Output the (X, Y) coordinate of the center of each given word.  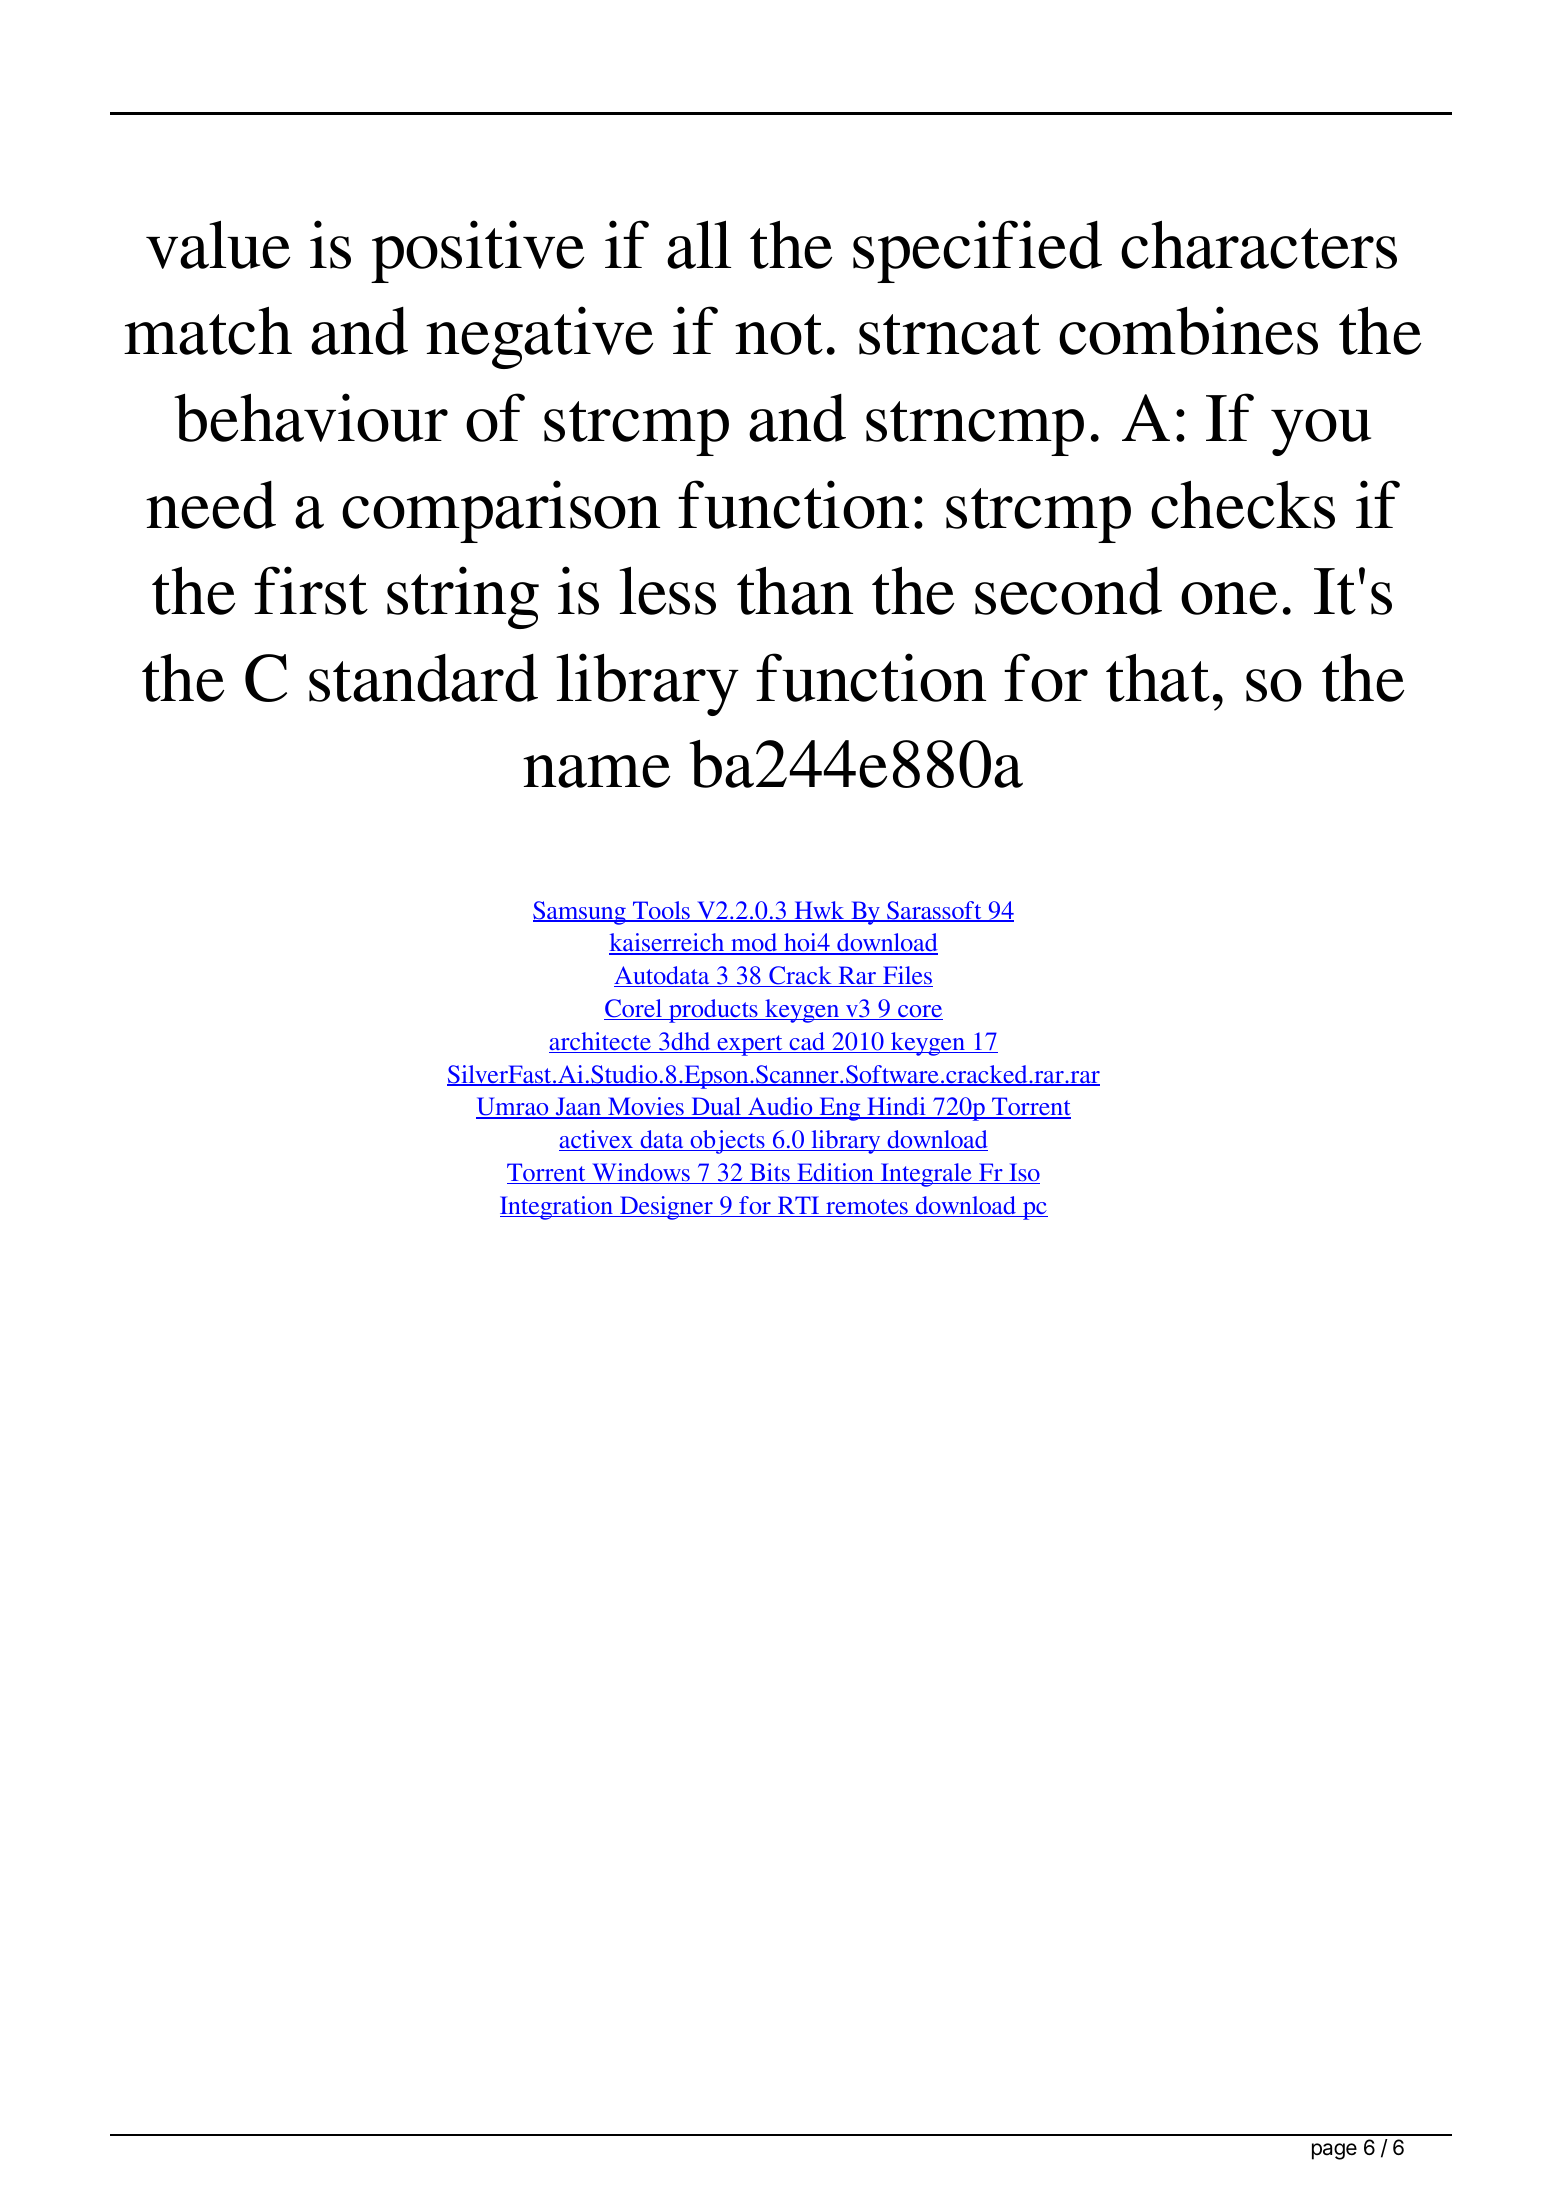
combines (1188, 330)
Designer (666, 1208)
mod (754, 944)
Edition (835, 1173)
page (1334, 2151)
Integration (557, 1208)
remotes (867, 1208)
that (1158, 677)
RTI (798, 1206)
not (779, 334)
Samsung (580, 913)
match (208, 330)
